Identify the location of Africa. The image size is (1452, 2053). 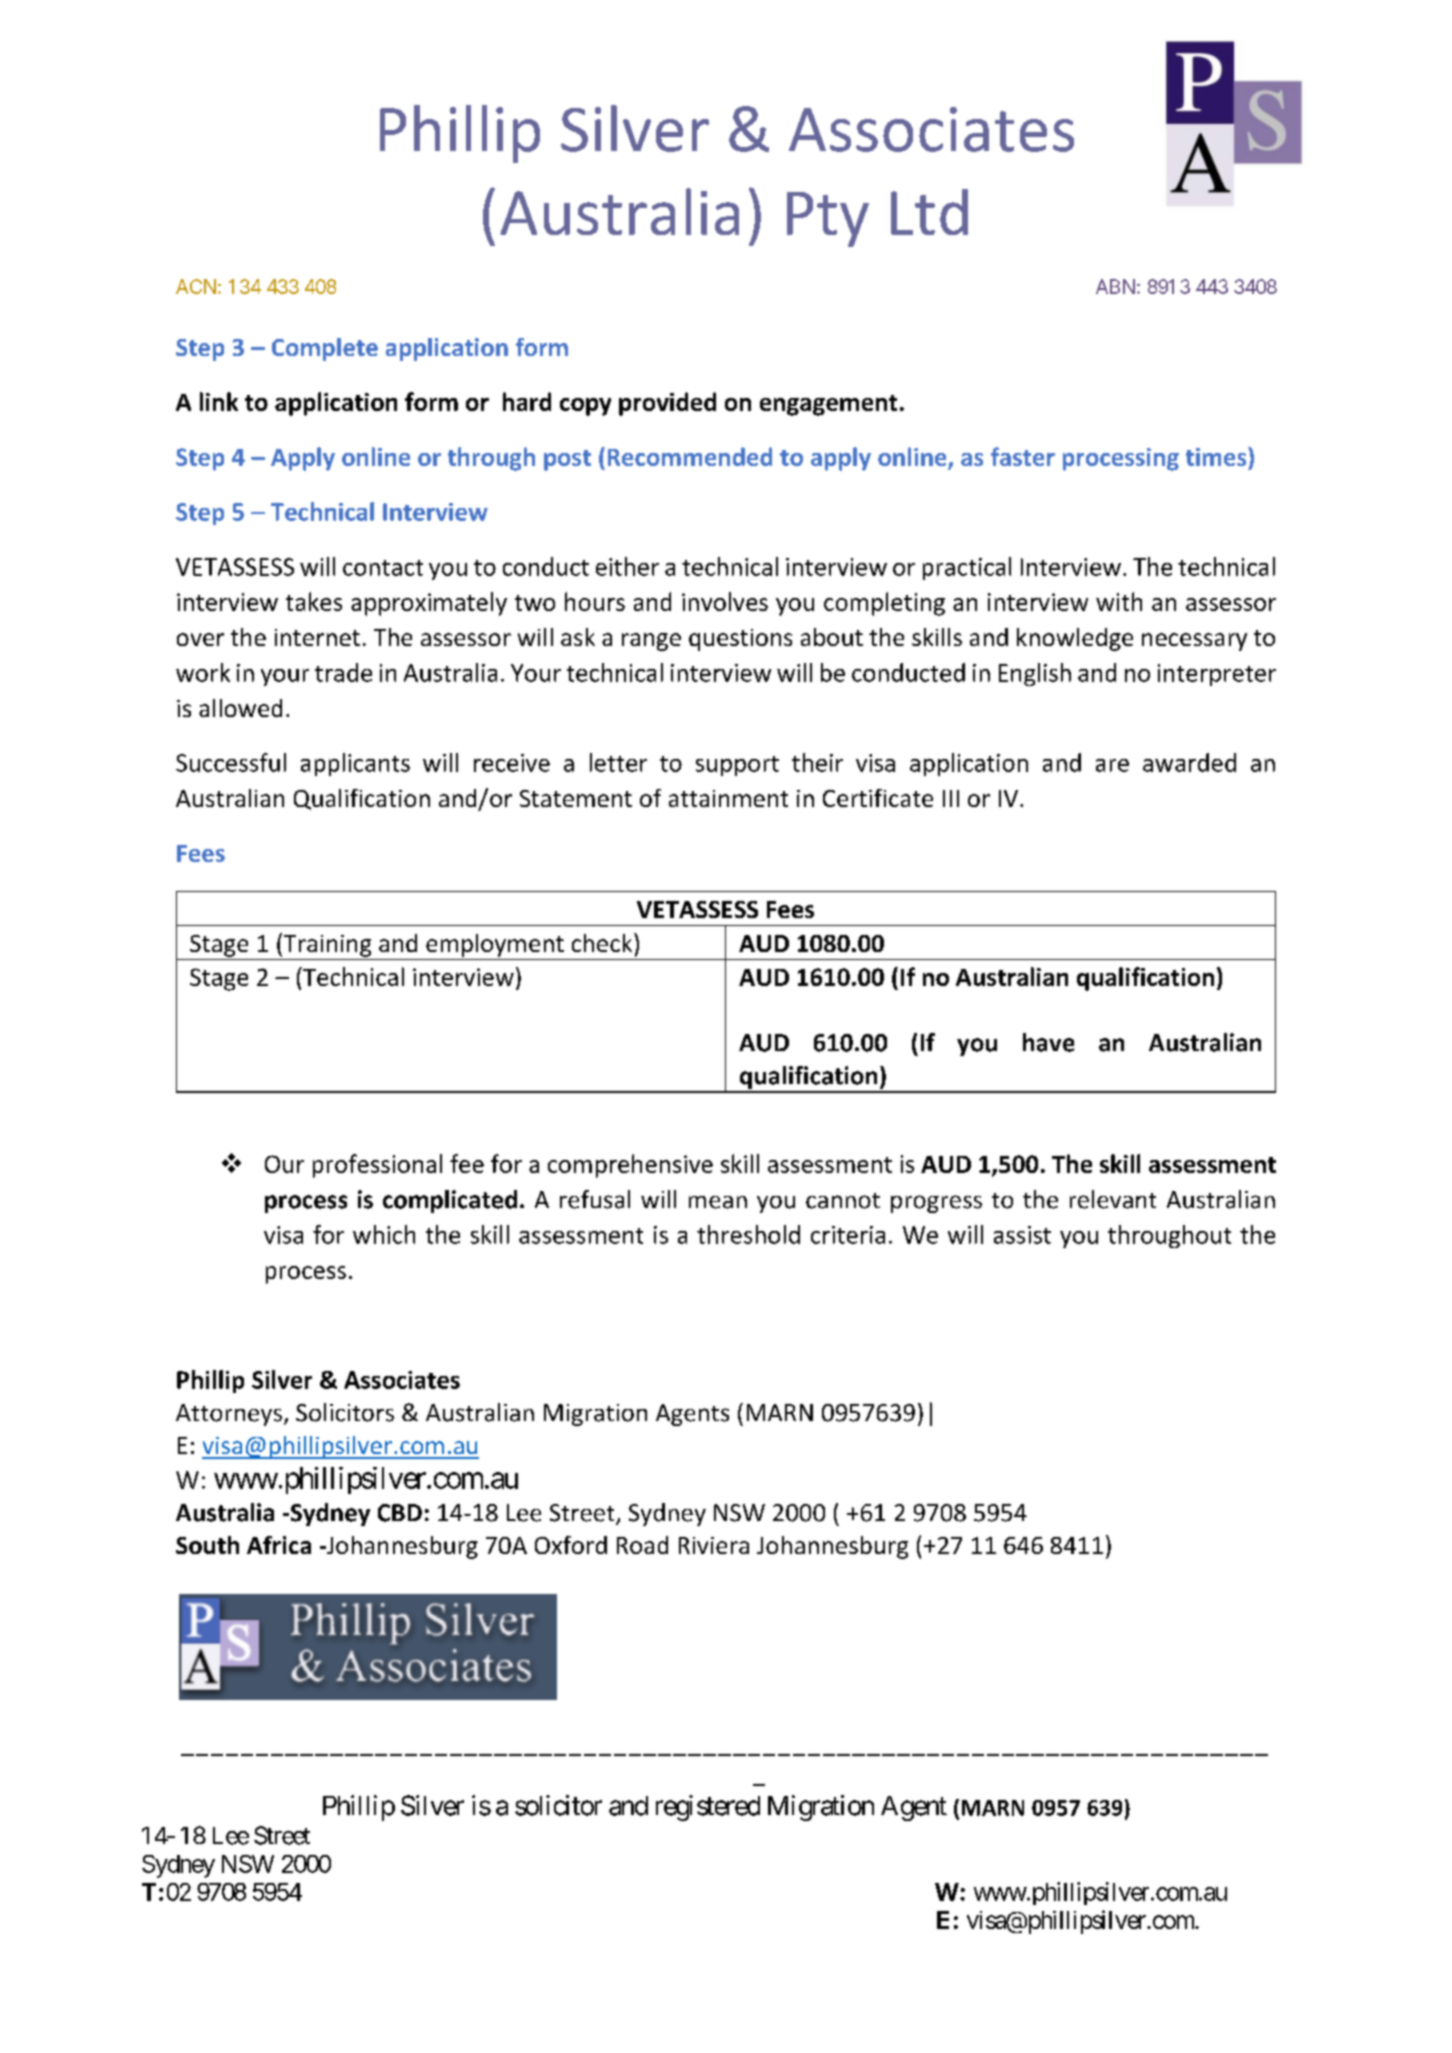
(279, 1545).
